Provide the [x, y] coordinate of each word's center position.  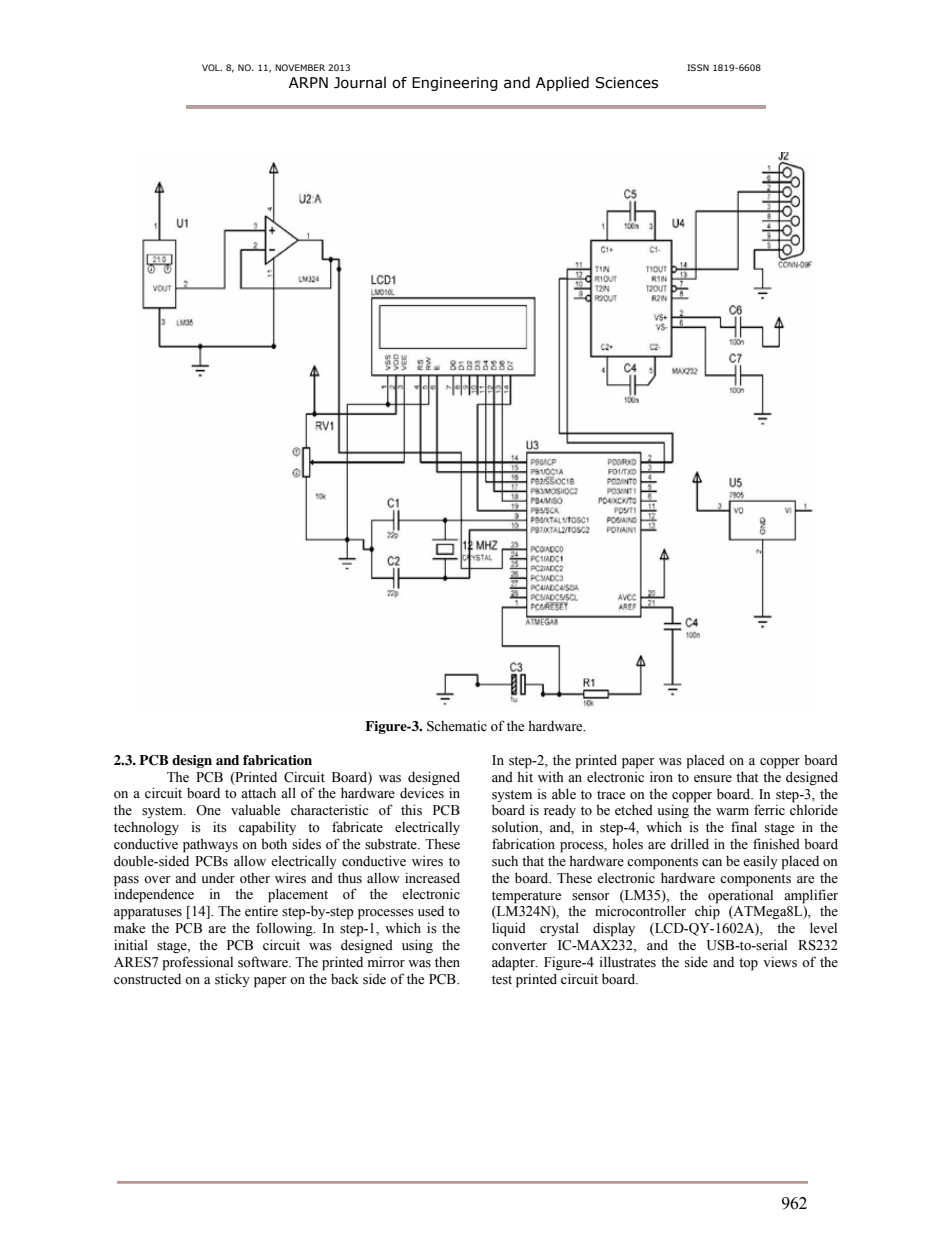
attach [258, 793]
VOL [212, 67]
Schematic [457, 726]
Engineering [455, 84]
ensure [713, 779]
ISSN [698, 67]
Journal [360, 83]
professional [197, 963]
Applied [562, 83]
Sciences [627, 83]
